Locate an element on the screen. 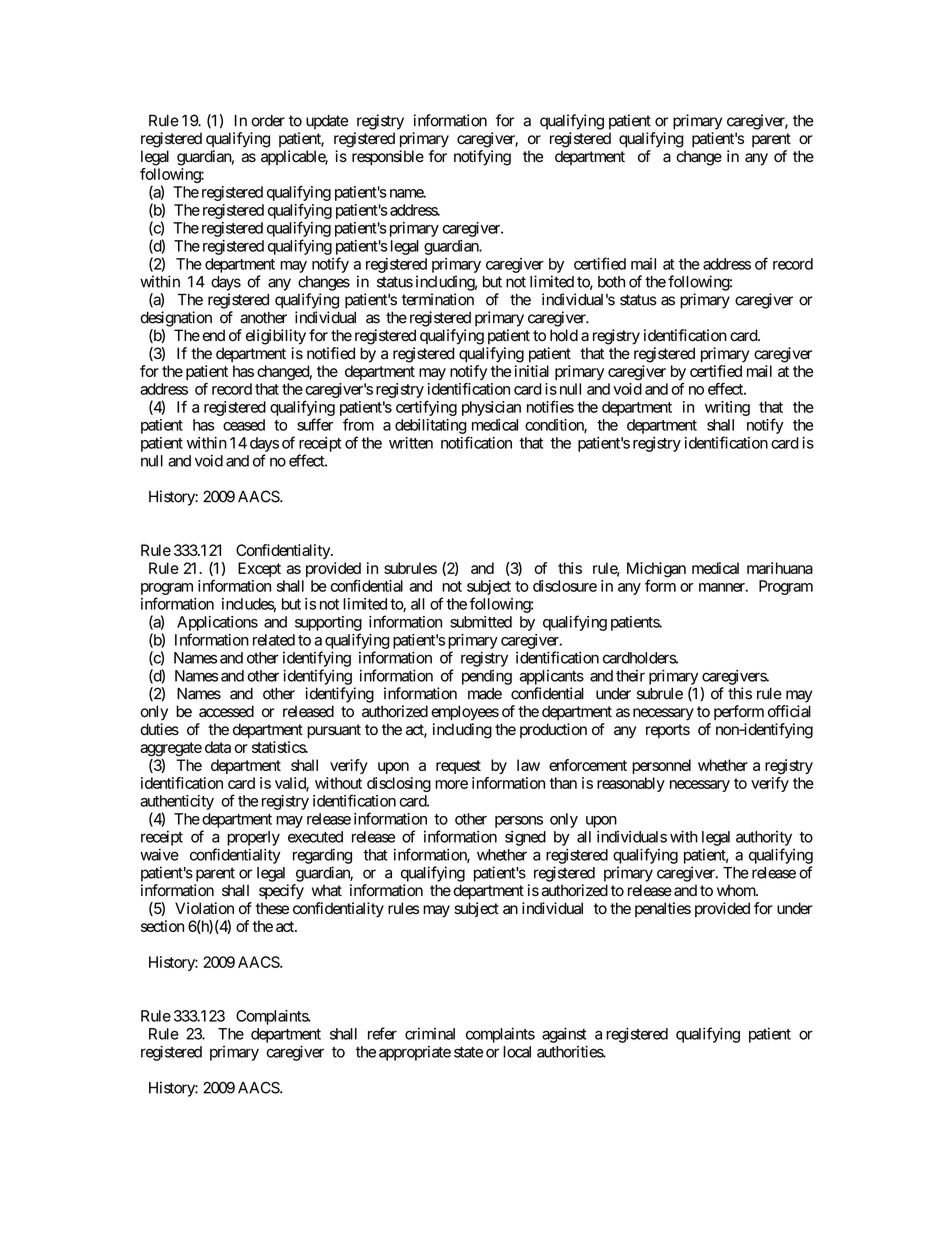  properly is located at coordinates (253, 838).
